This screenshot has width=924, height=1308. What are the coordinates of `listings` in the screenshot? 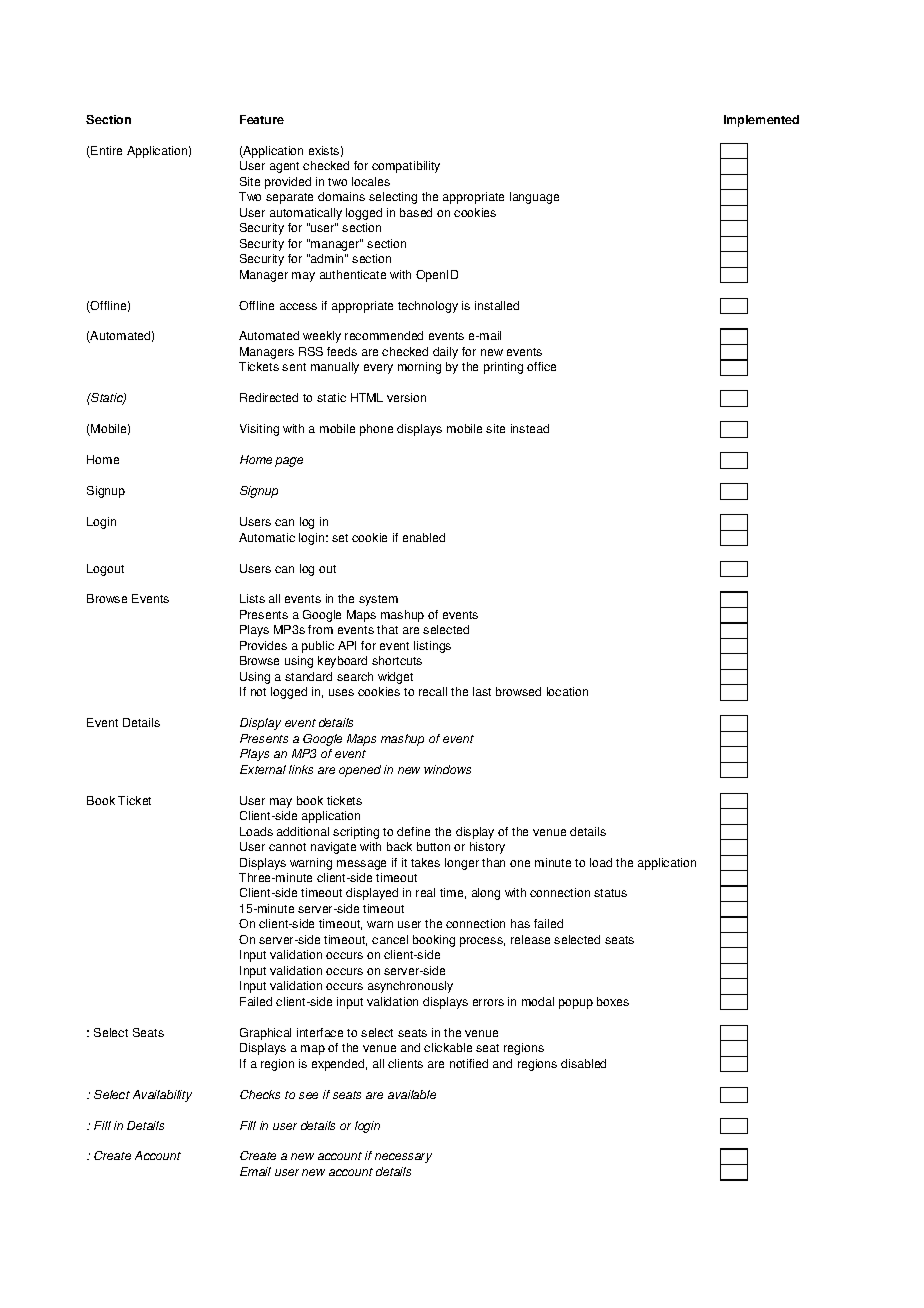 It's located at (432, 647).
